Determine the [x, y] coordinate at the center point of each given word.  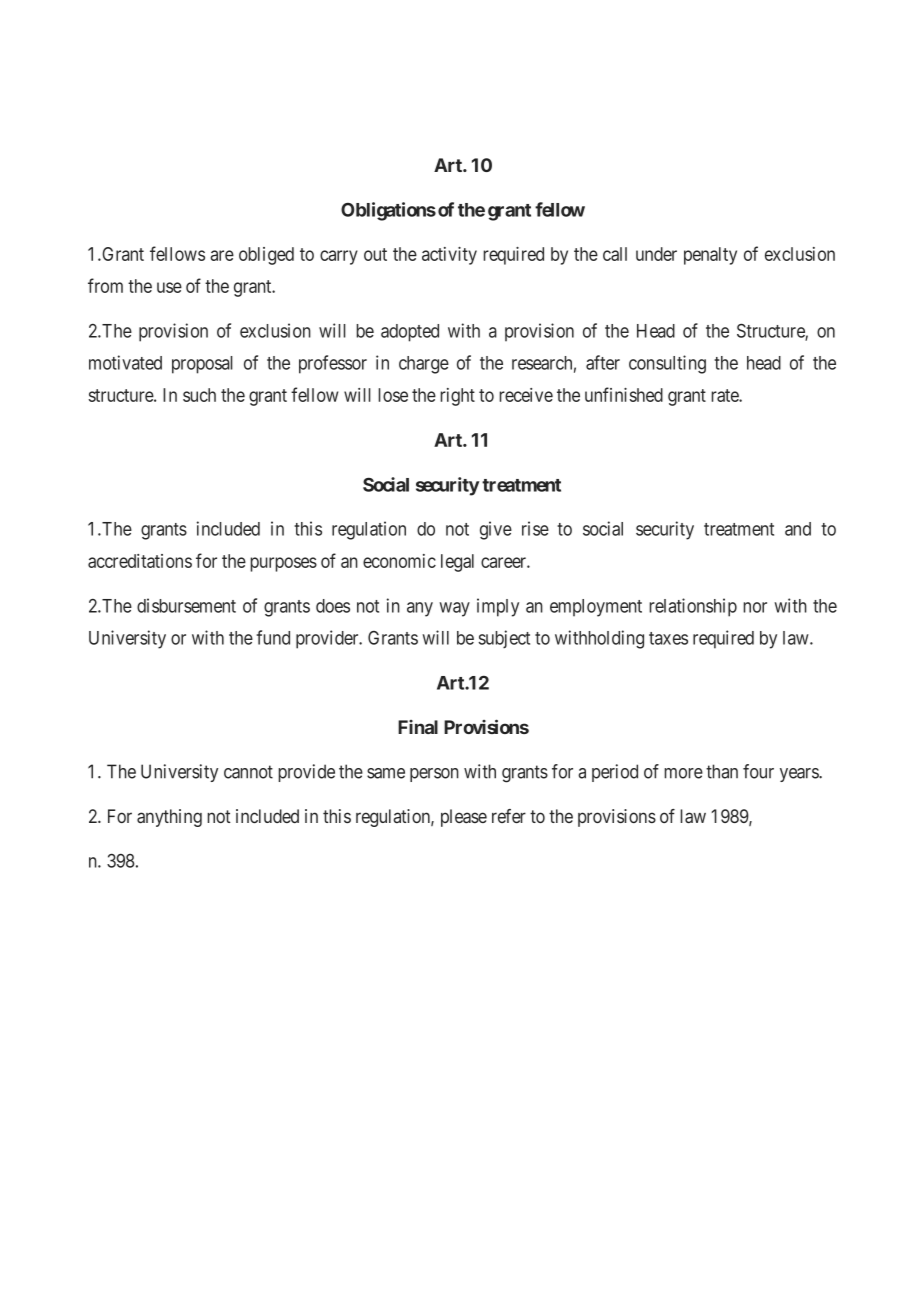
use [169, 287]
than [722, 771]
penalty [710, 256]
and [798, 529]
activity [449, 256]
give [496, 530]
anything [169, 818]
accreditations [140, 561]
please [464, 818]
